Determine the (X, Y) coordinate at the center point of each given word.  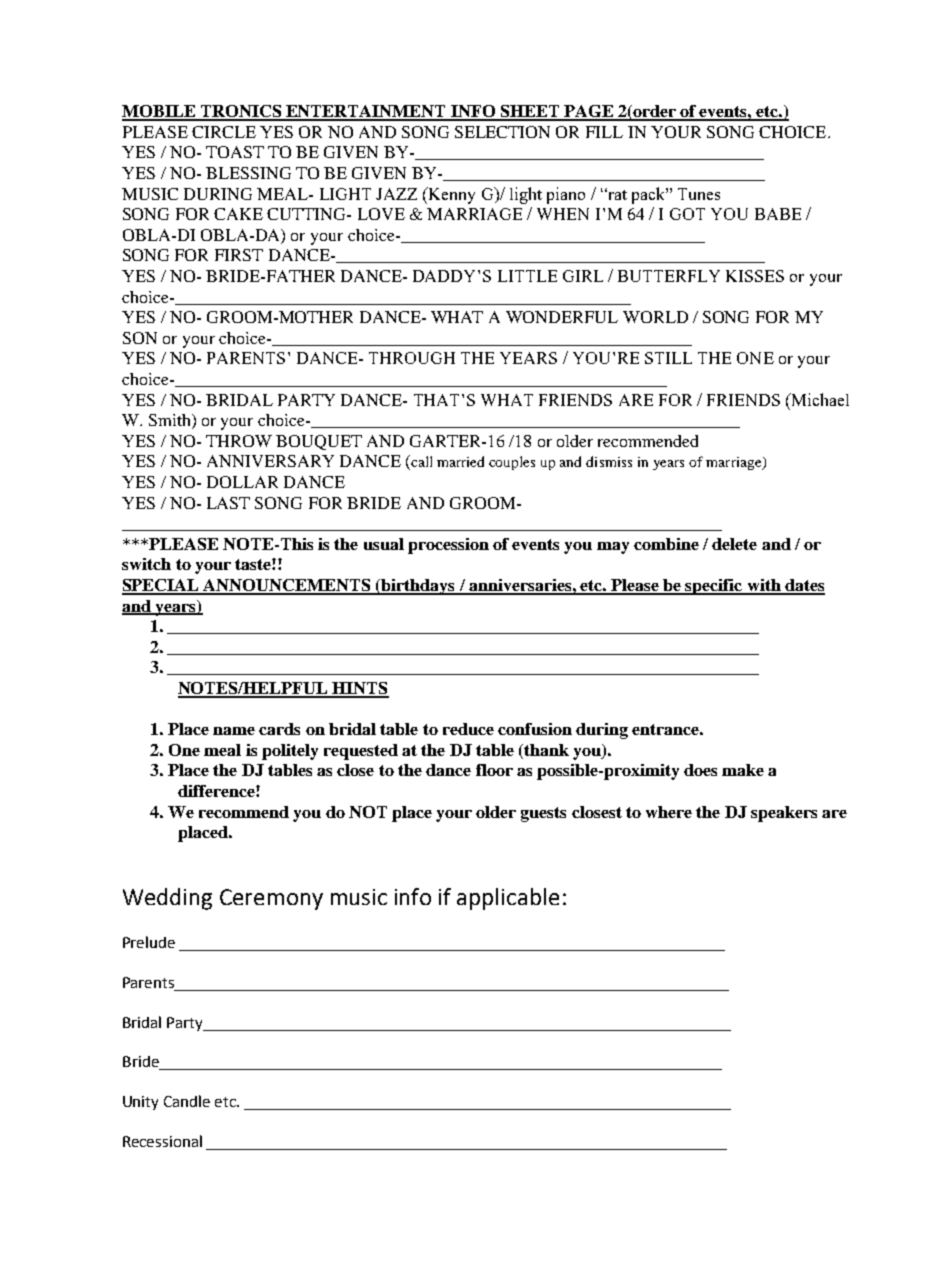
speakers (784, 814)
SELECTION (502, 132)
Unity (140, 1103)
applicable (508, 899)
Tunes (699, 194)
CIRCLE (224, 132)
